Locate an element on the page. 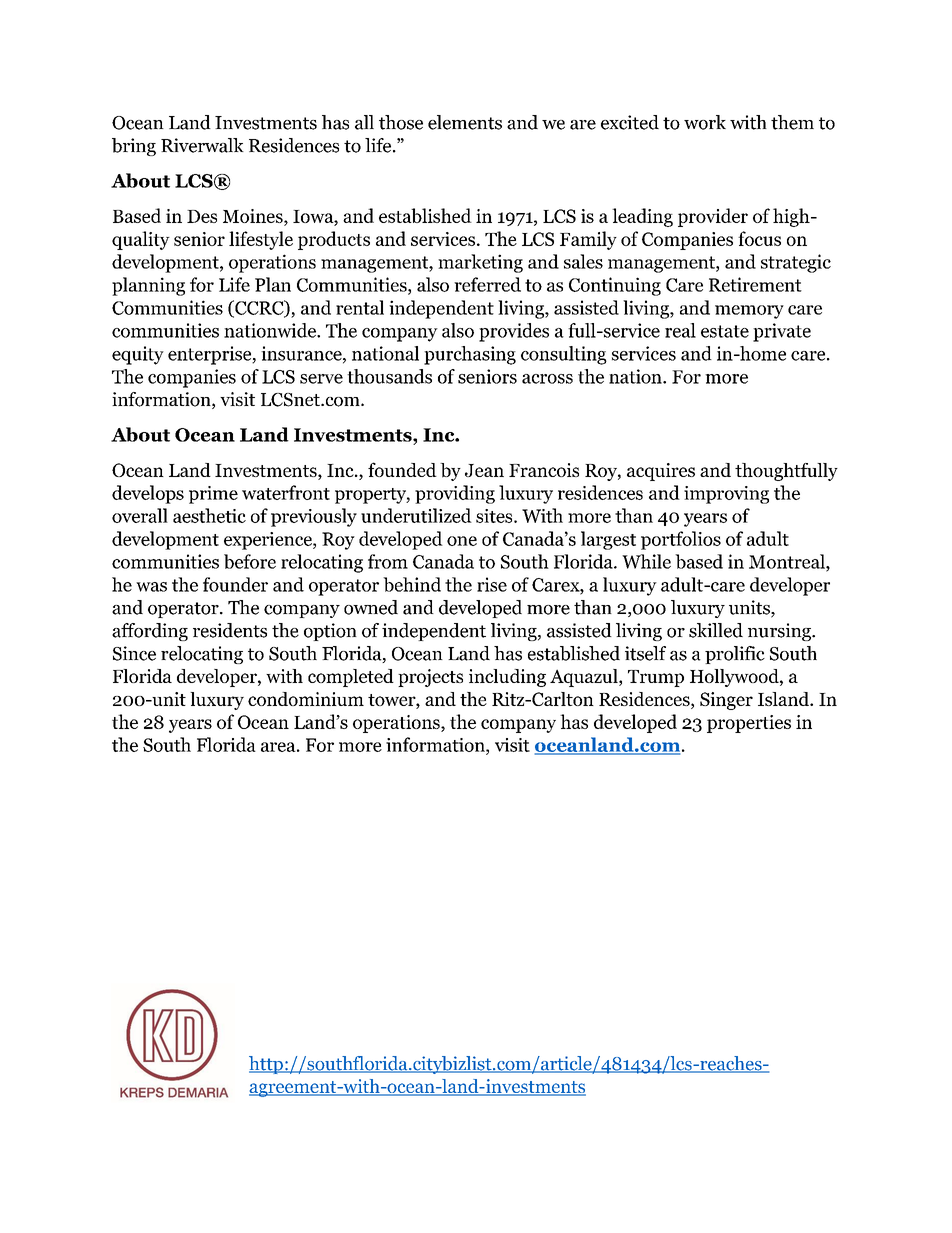 This page has width=952, height=1233. acquires is located at coordinates (661, 472).
